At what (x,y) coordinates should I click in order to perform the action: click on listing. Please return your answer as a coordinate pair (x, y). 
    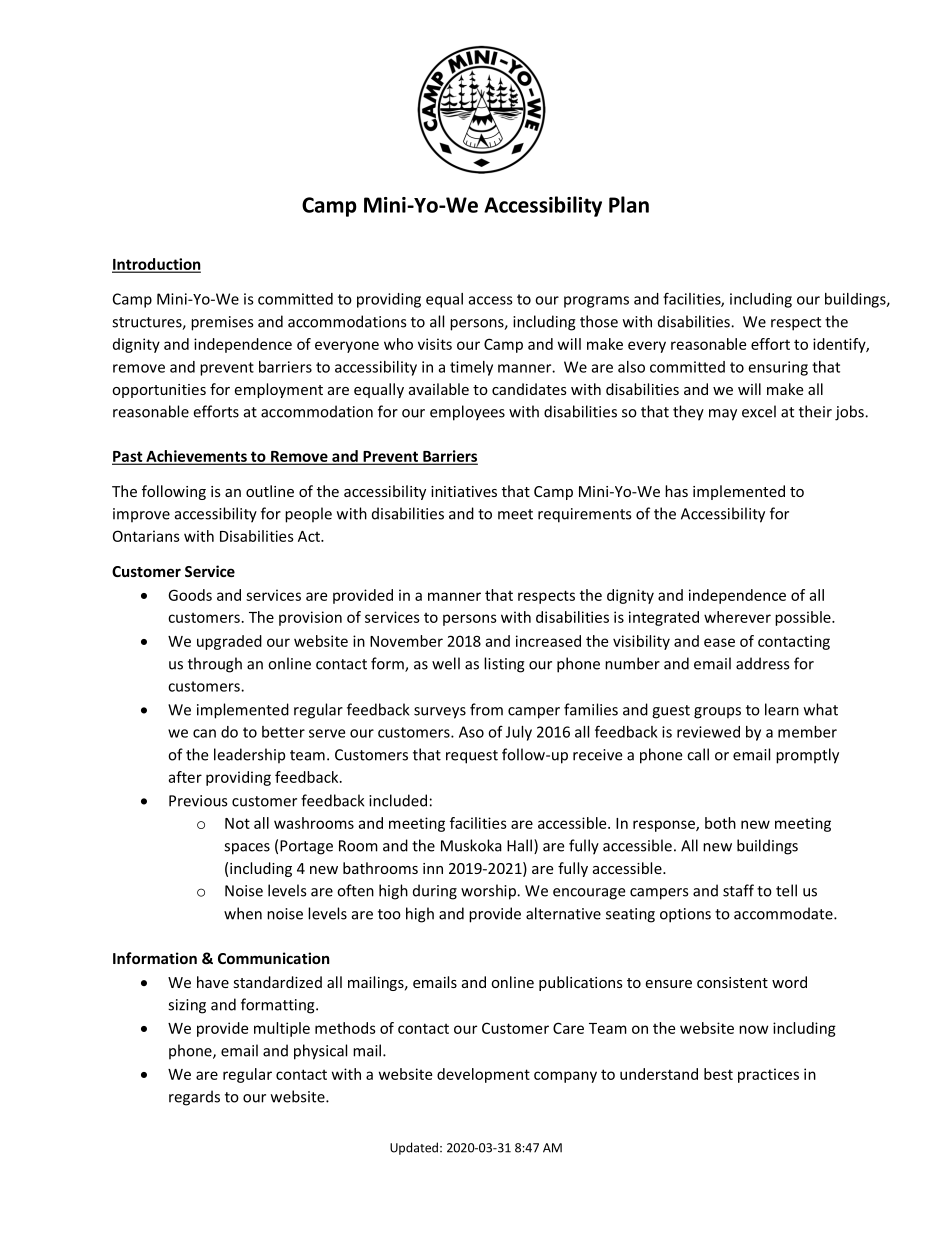
    Looking at the image, I should click on (504, 665).
